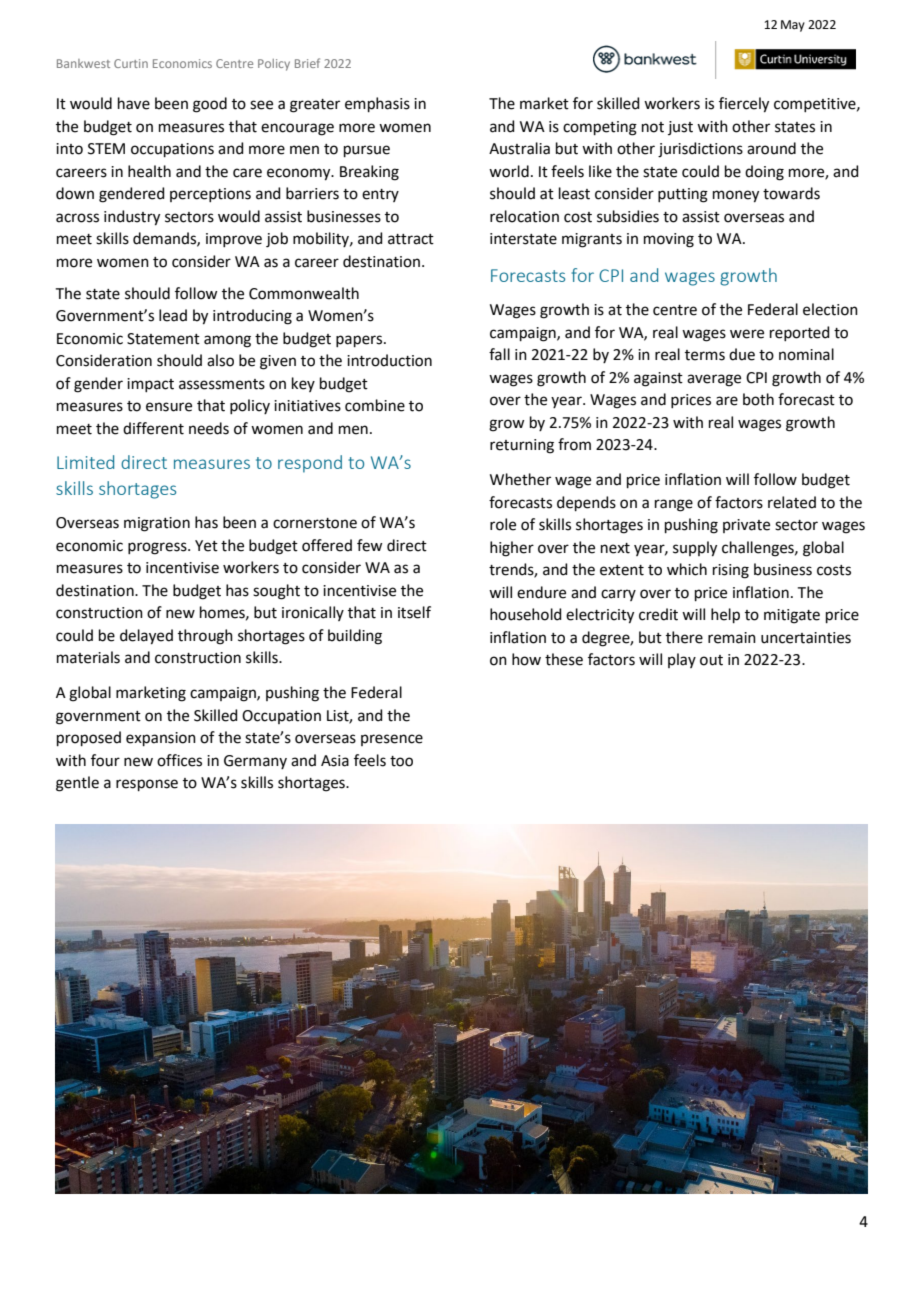  Describe the element at coordinates (401, 761) in the screenshot. I see `too` at that location.
